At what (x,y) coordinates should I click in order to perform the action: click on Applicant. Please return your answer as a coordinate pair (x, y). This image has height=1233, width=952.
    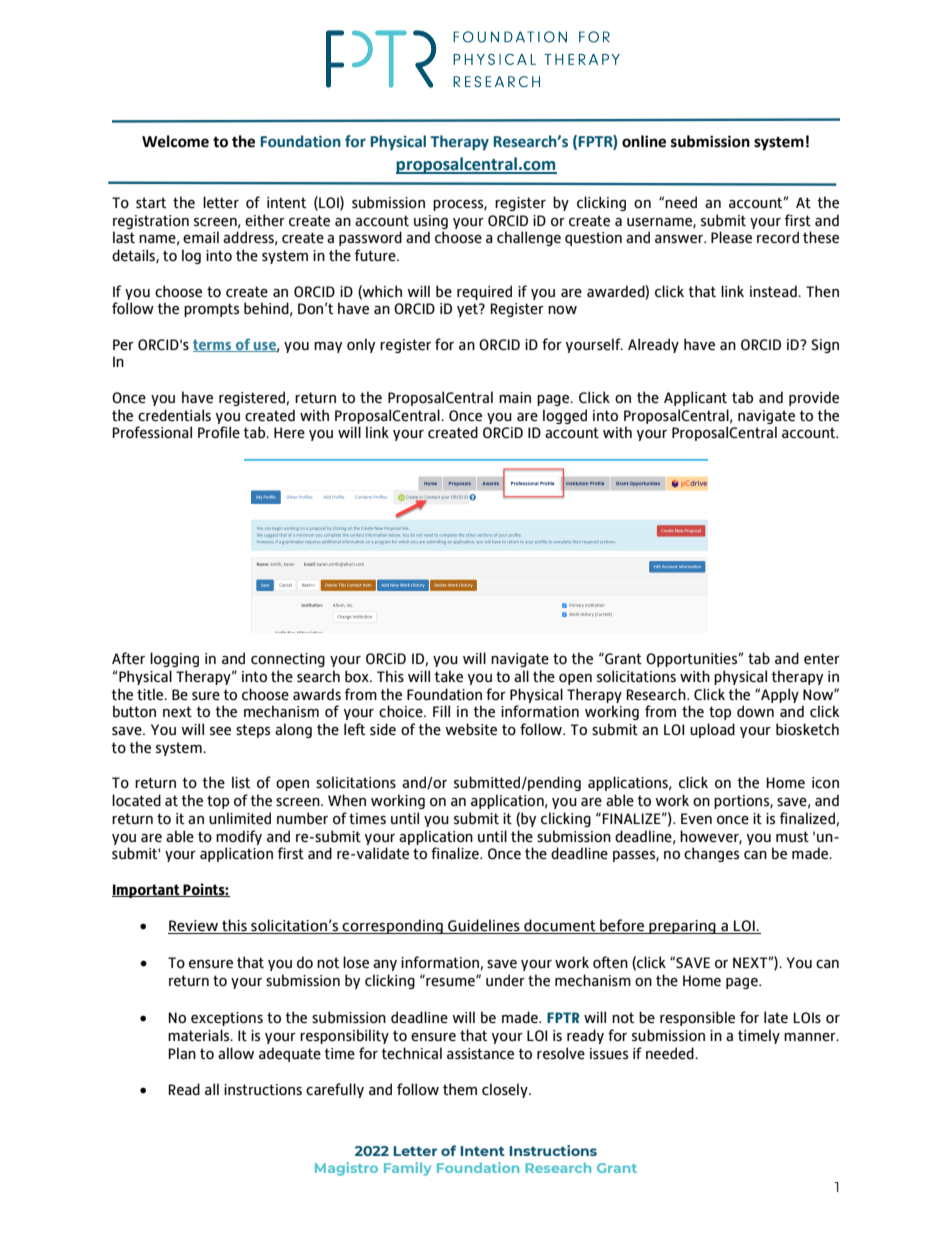
    Looking at the image, I should click on (695, 398).
